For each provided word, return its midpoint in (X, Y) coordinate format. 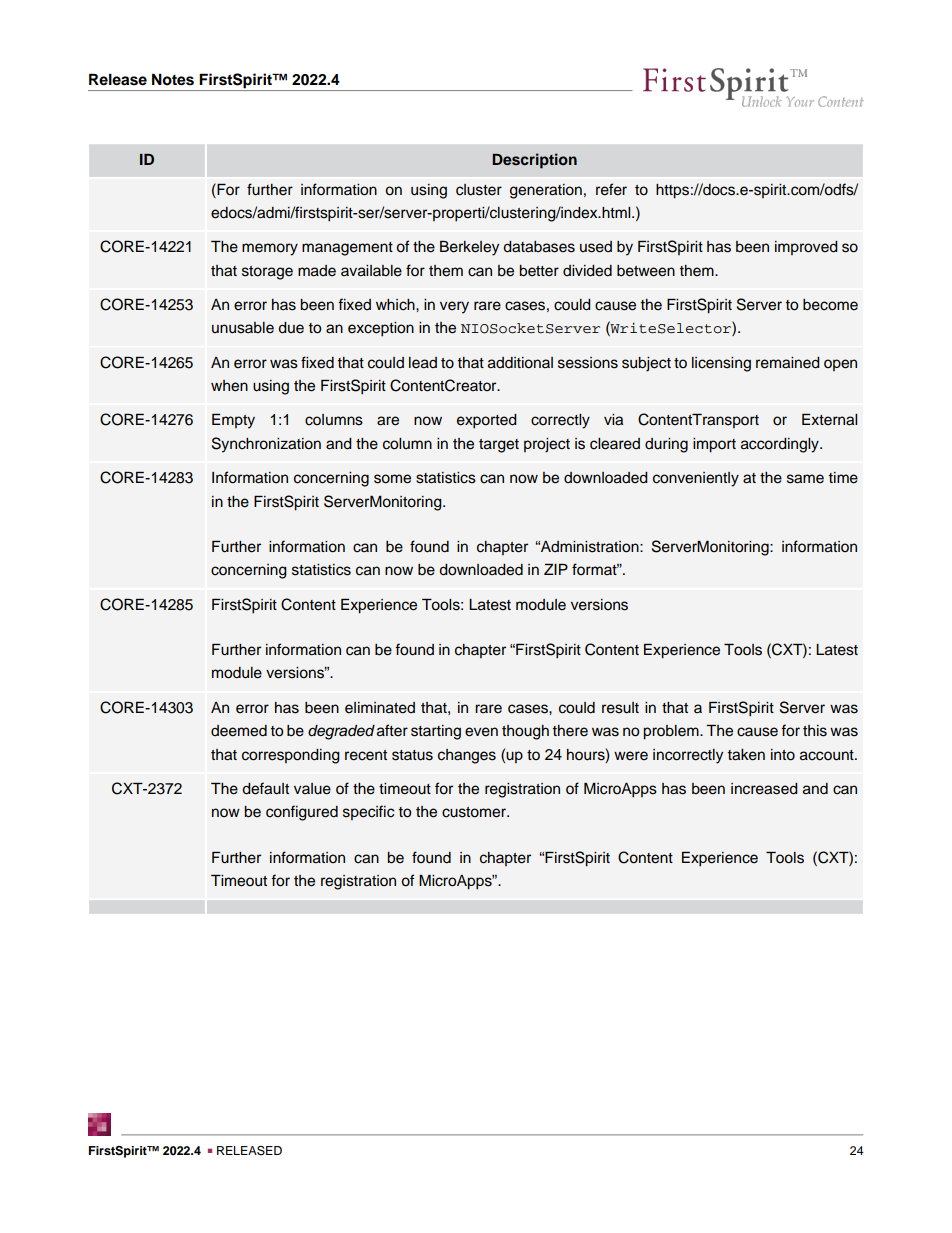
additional (520, 363)
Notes (173, 79)
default (265, 788)
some (392, 479)
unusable (243, 328)
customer (475, 812)
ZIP (556, 569)
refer (611, 189)
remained (788, 363)
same (805, 479)
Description (534, 161)
